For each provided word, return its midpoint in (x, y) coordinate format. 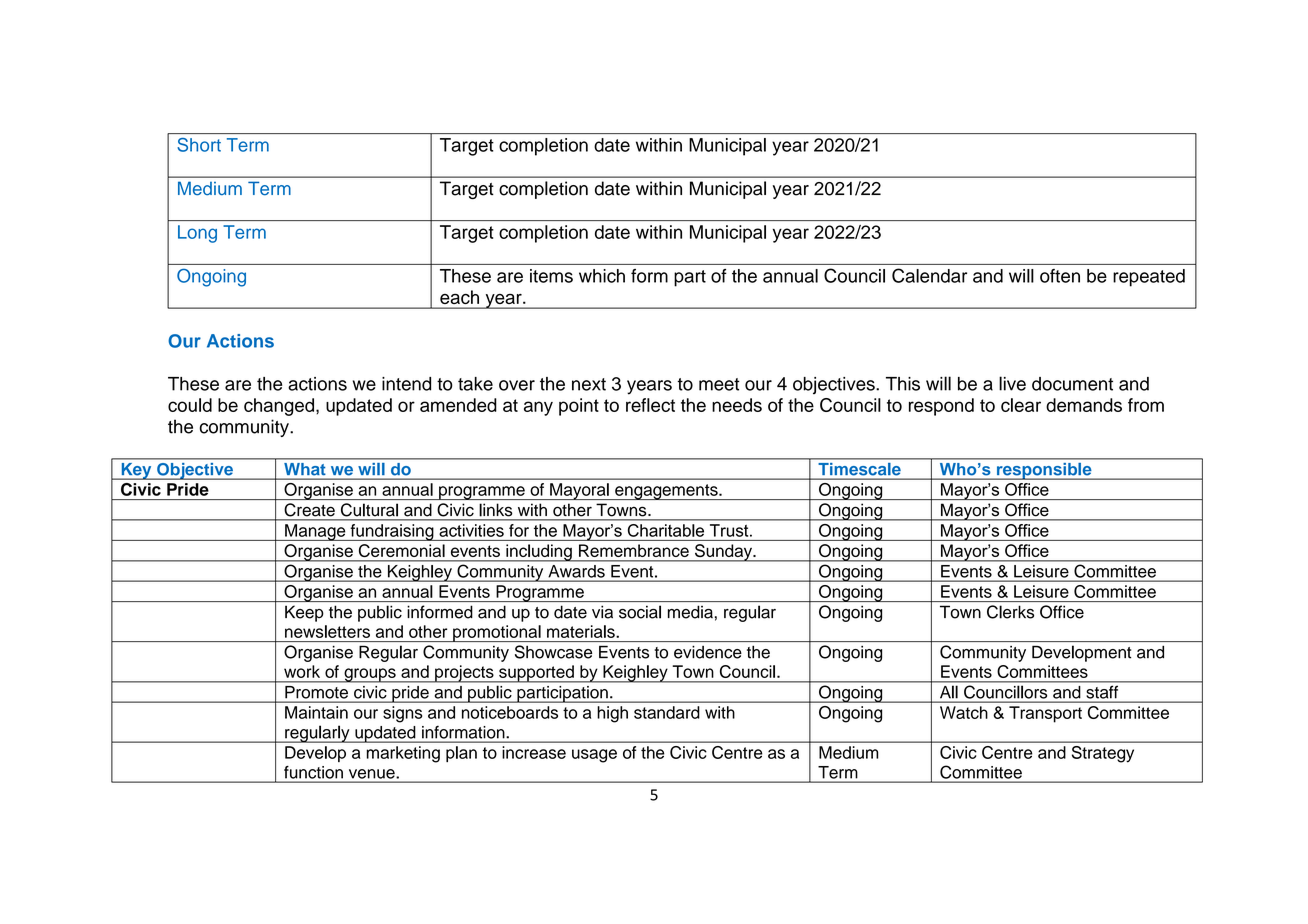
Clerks (1010, 612)
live (1012, 383)
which (602, 276)
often (1060, 276)
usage (594, 756)
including (539, 553)
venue (372, 774)
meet (719, 384)
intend (406, 384)
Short (199, 145)
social (640, 612)
